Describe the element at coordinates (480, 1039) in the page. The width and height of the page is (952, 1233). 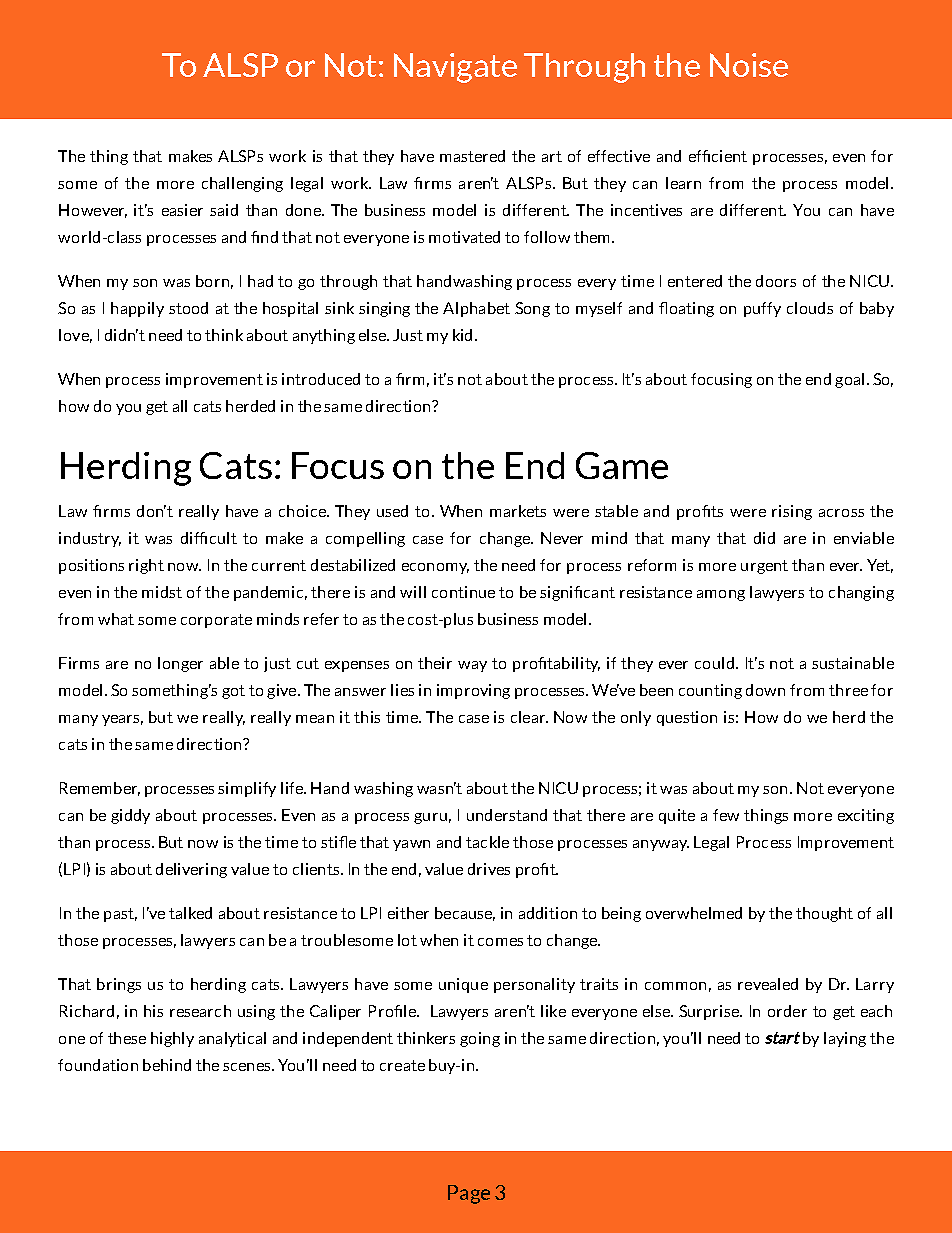
I see `going` at that location.
